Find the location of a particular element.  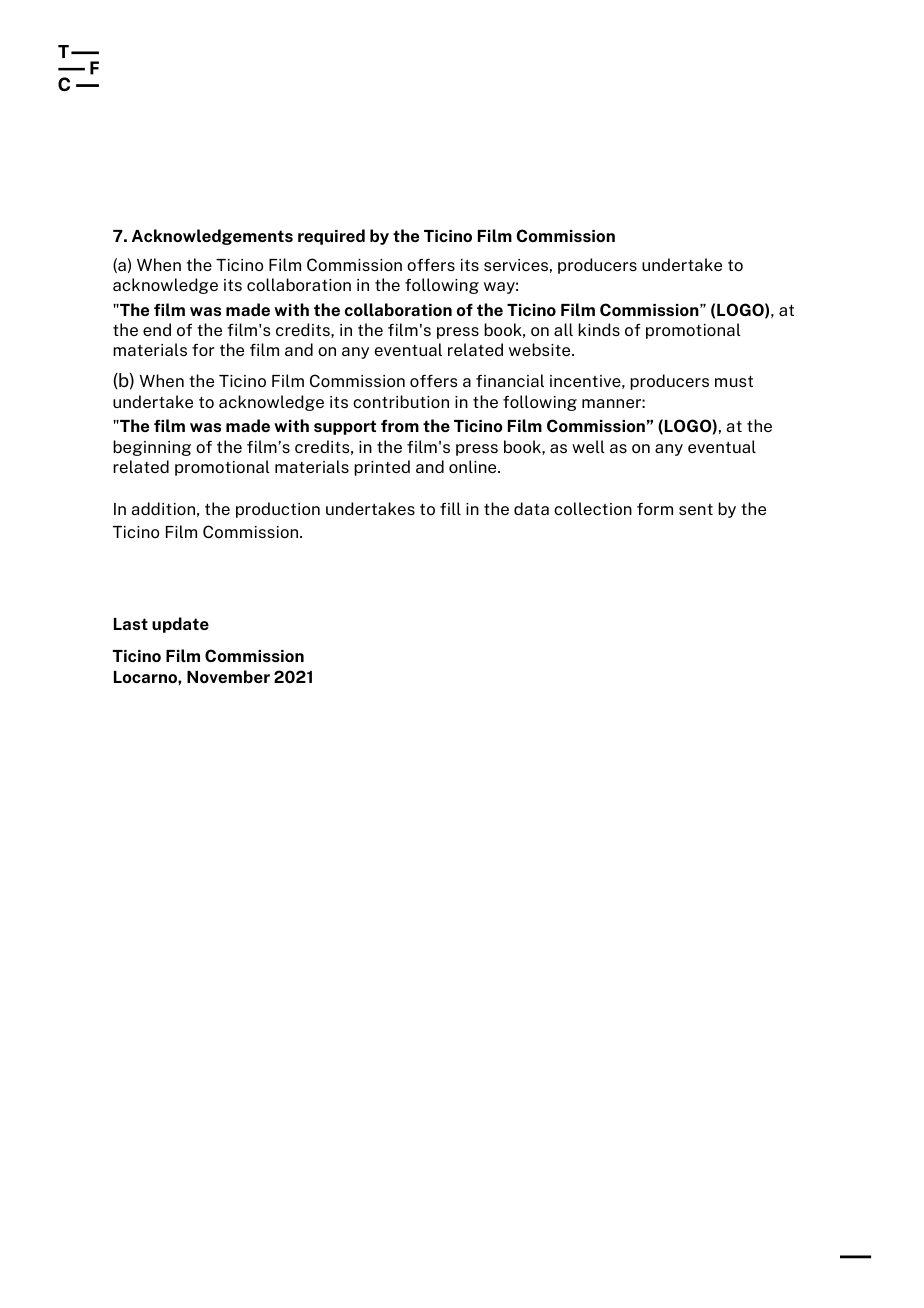

kinds is located at coordinates (599, 329).
